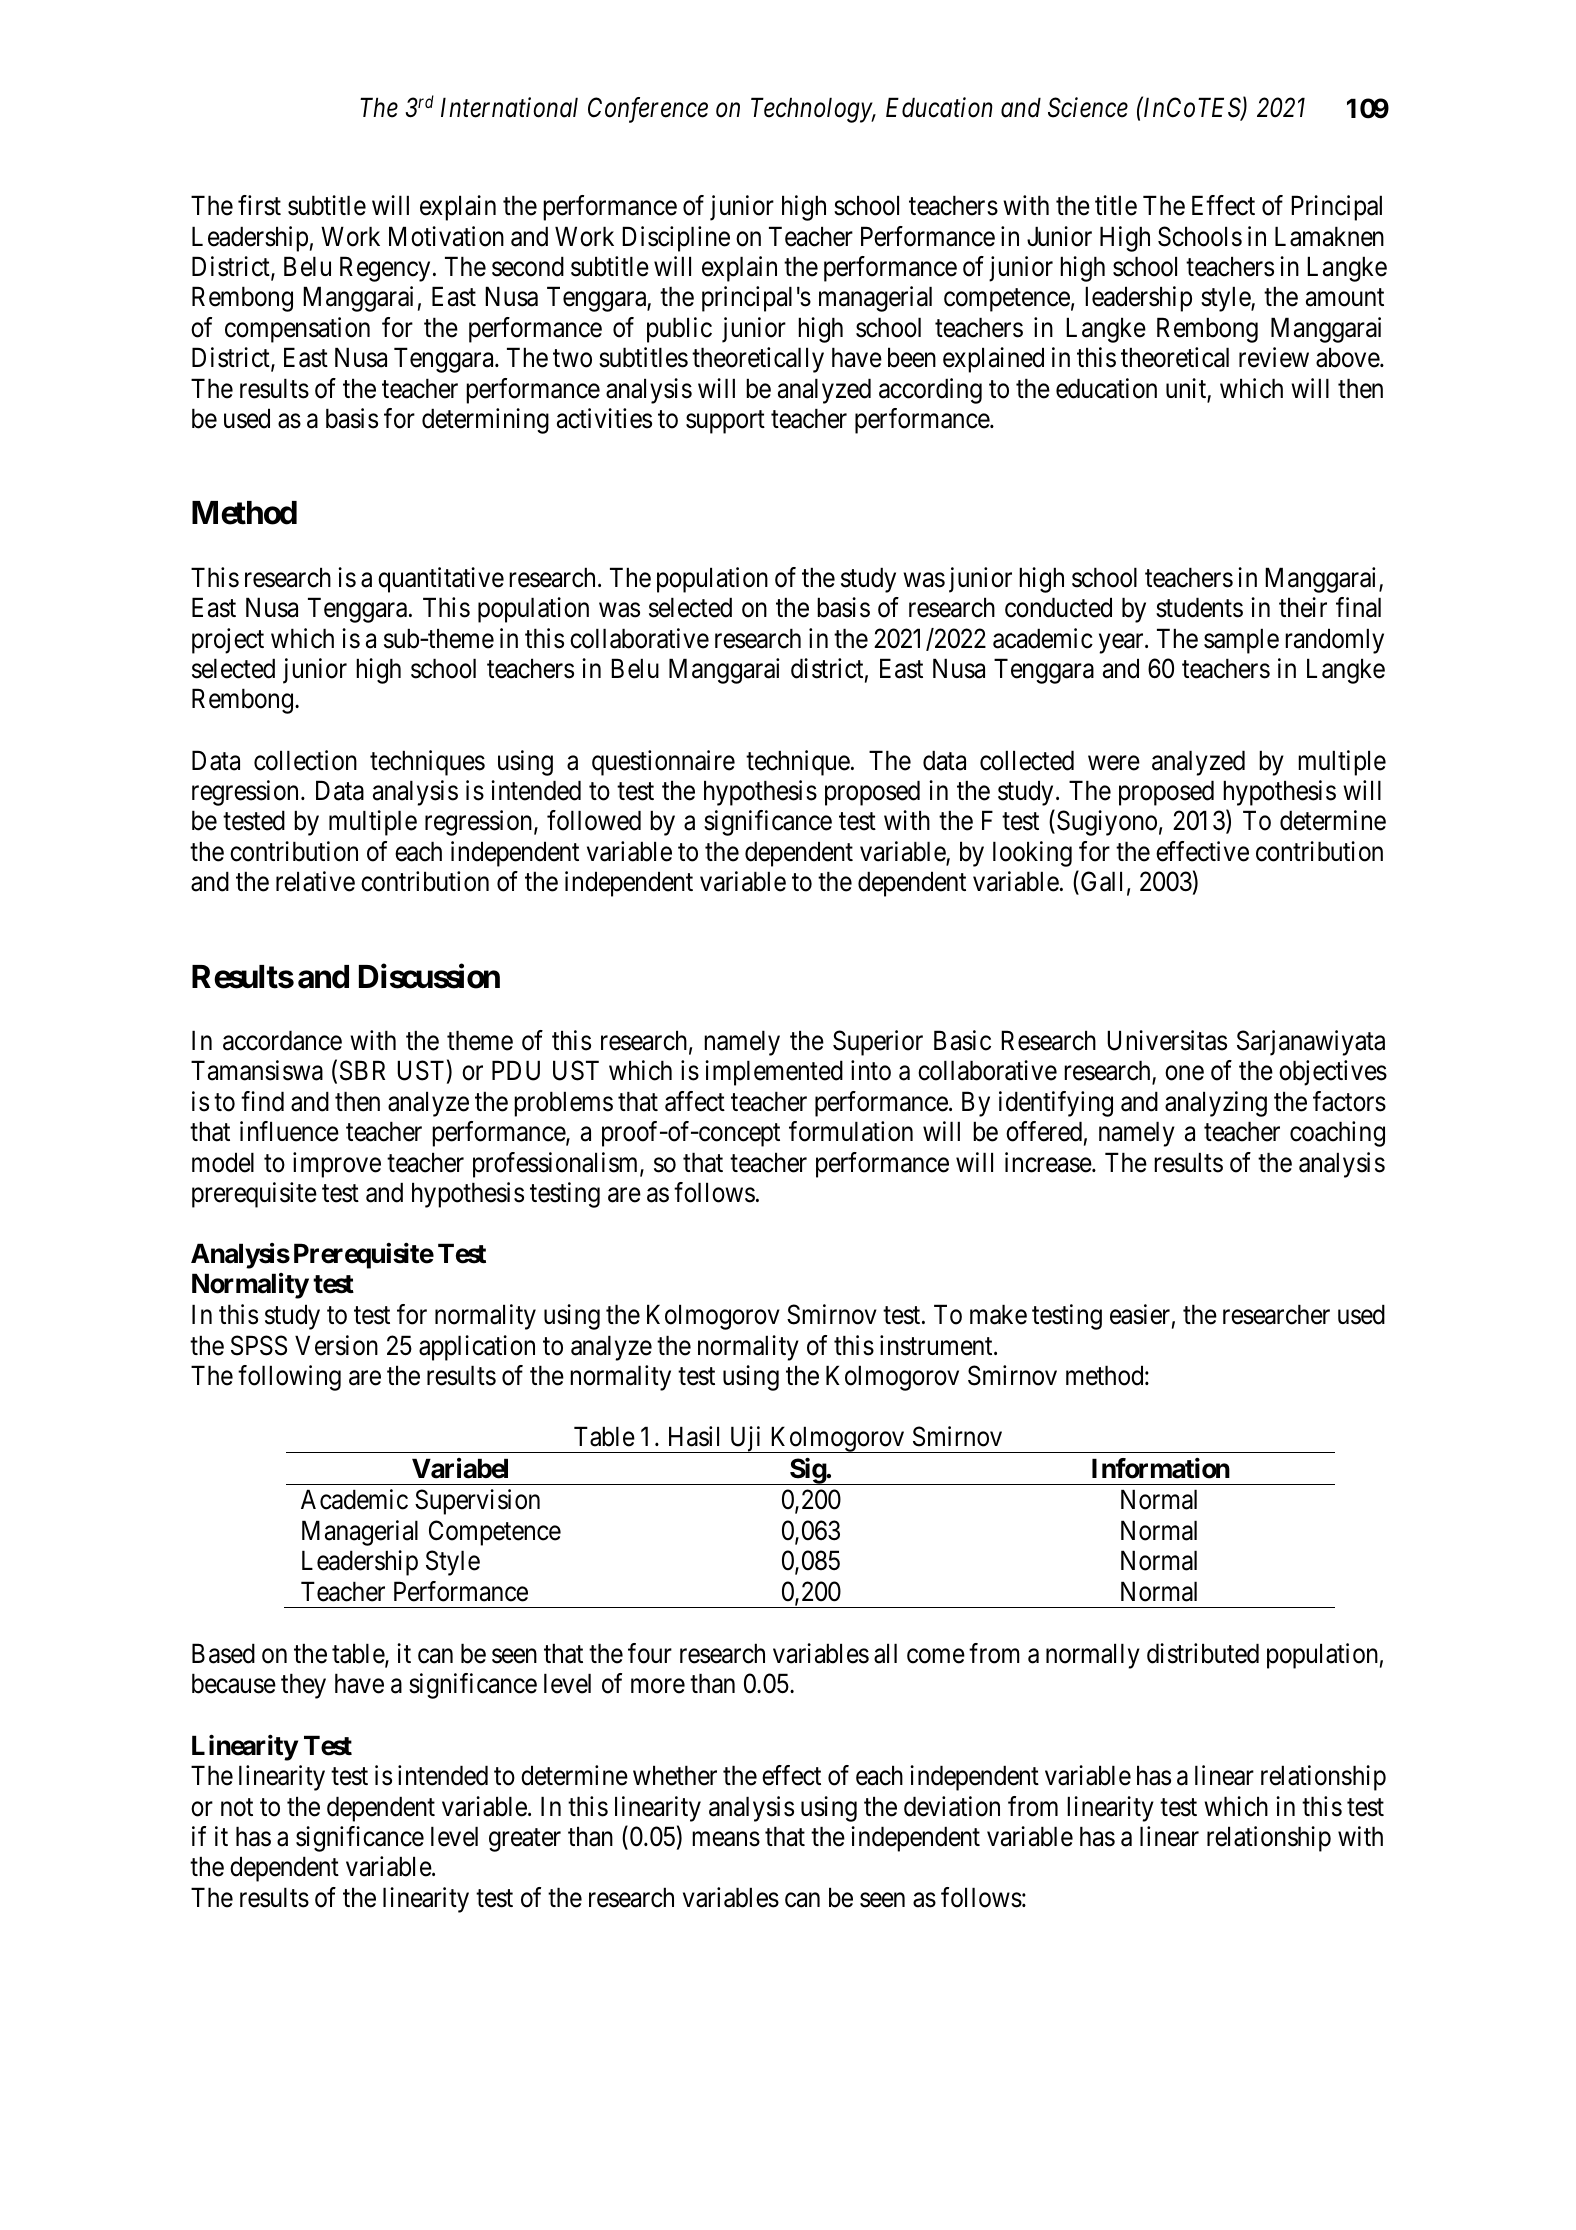 The width and height of the screenshot is (1576, 2230). I want to click on not, so click(237, 1807).
